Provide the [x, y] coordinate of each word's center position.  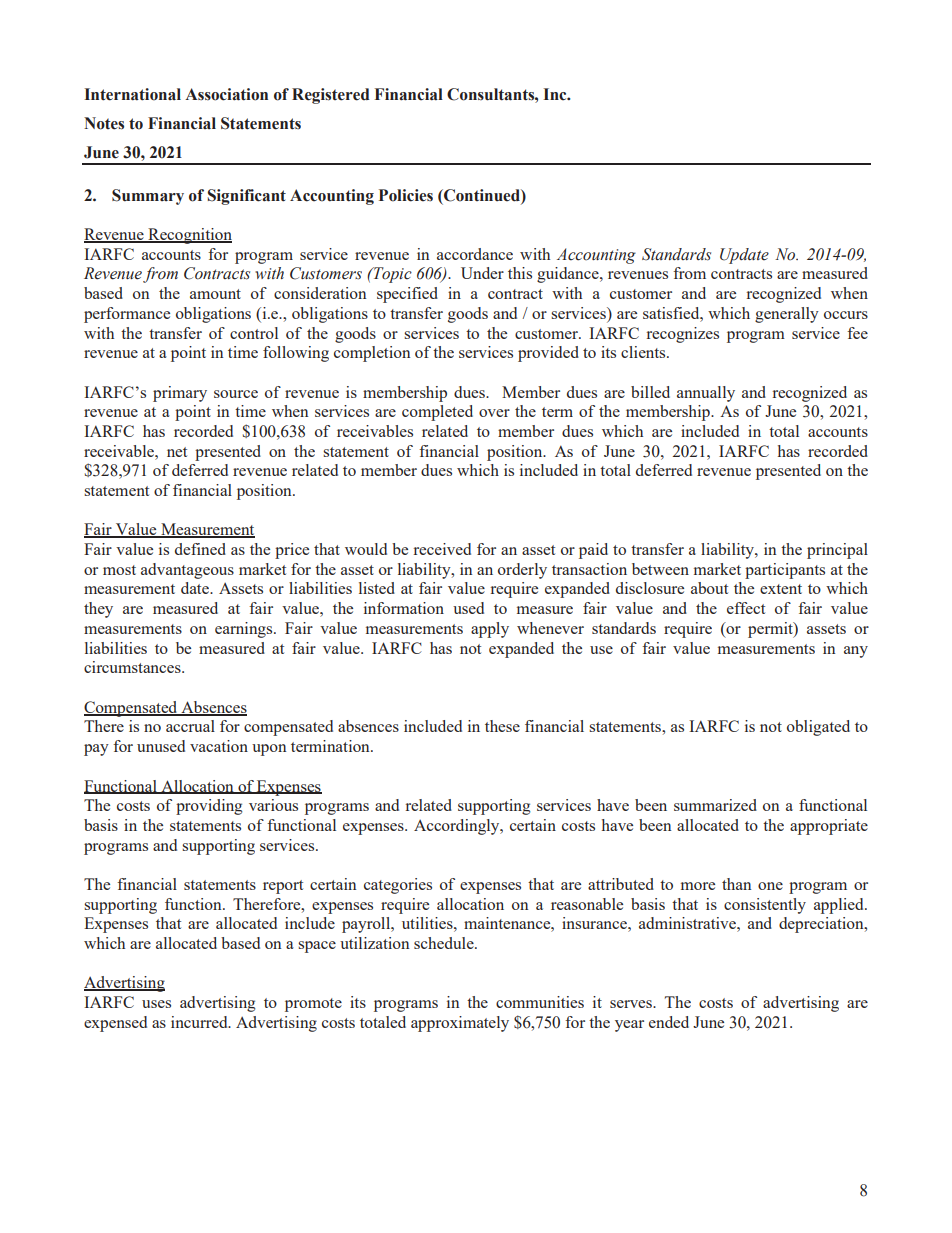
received [442, 549]
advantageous [187, 571]
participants [785, 571]
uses [156, 1004]
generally [787, 315]
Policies [406, 195]
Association [226, 94]
